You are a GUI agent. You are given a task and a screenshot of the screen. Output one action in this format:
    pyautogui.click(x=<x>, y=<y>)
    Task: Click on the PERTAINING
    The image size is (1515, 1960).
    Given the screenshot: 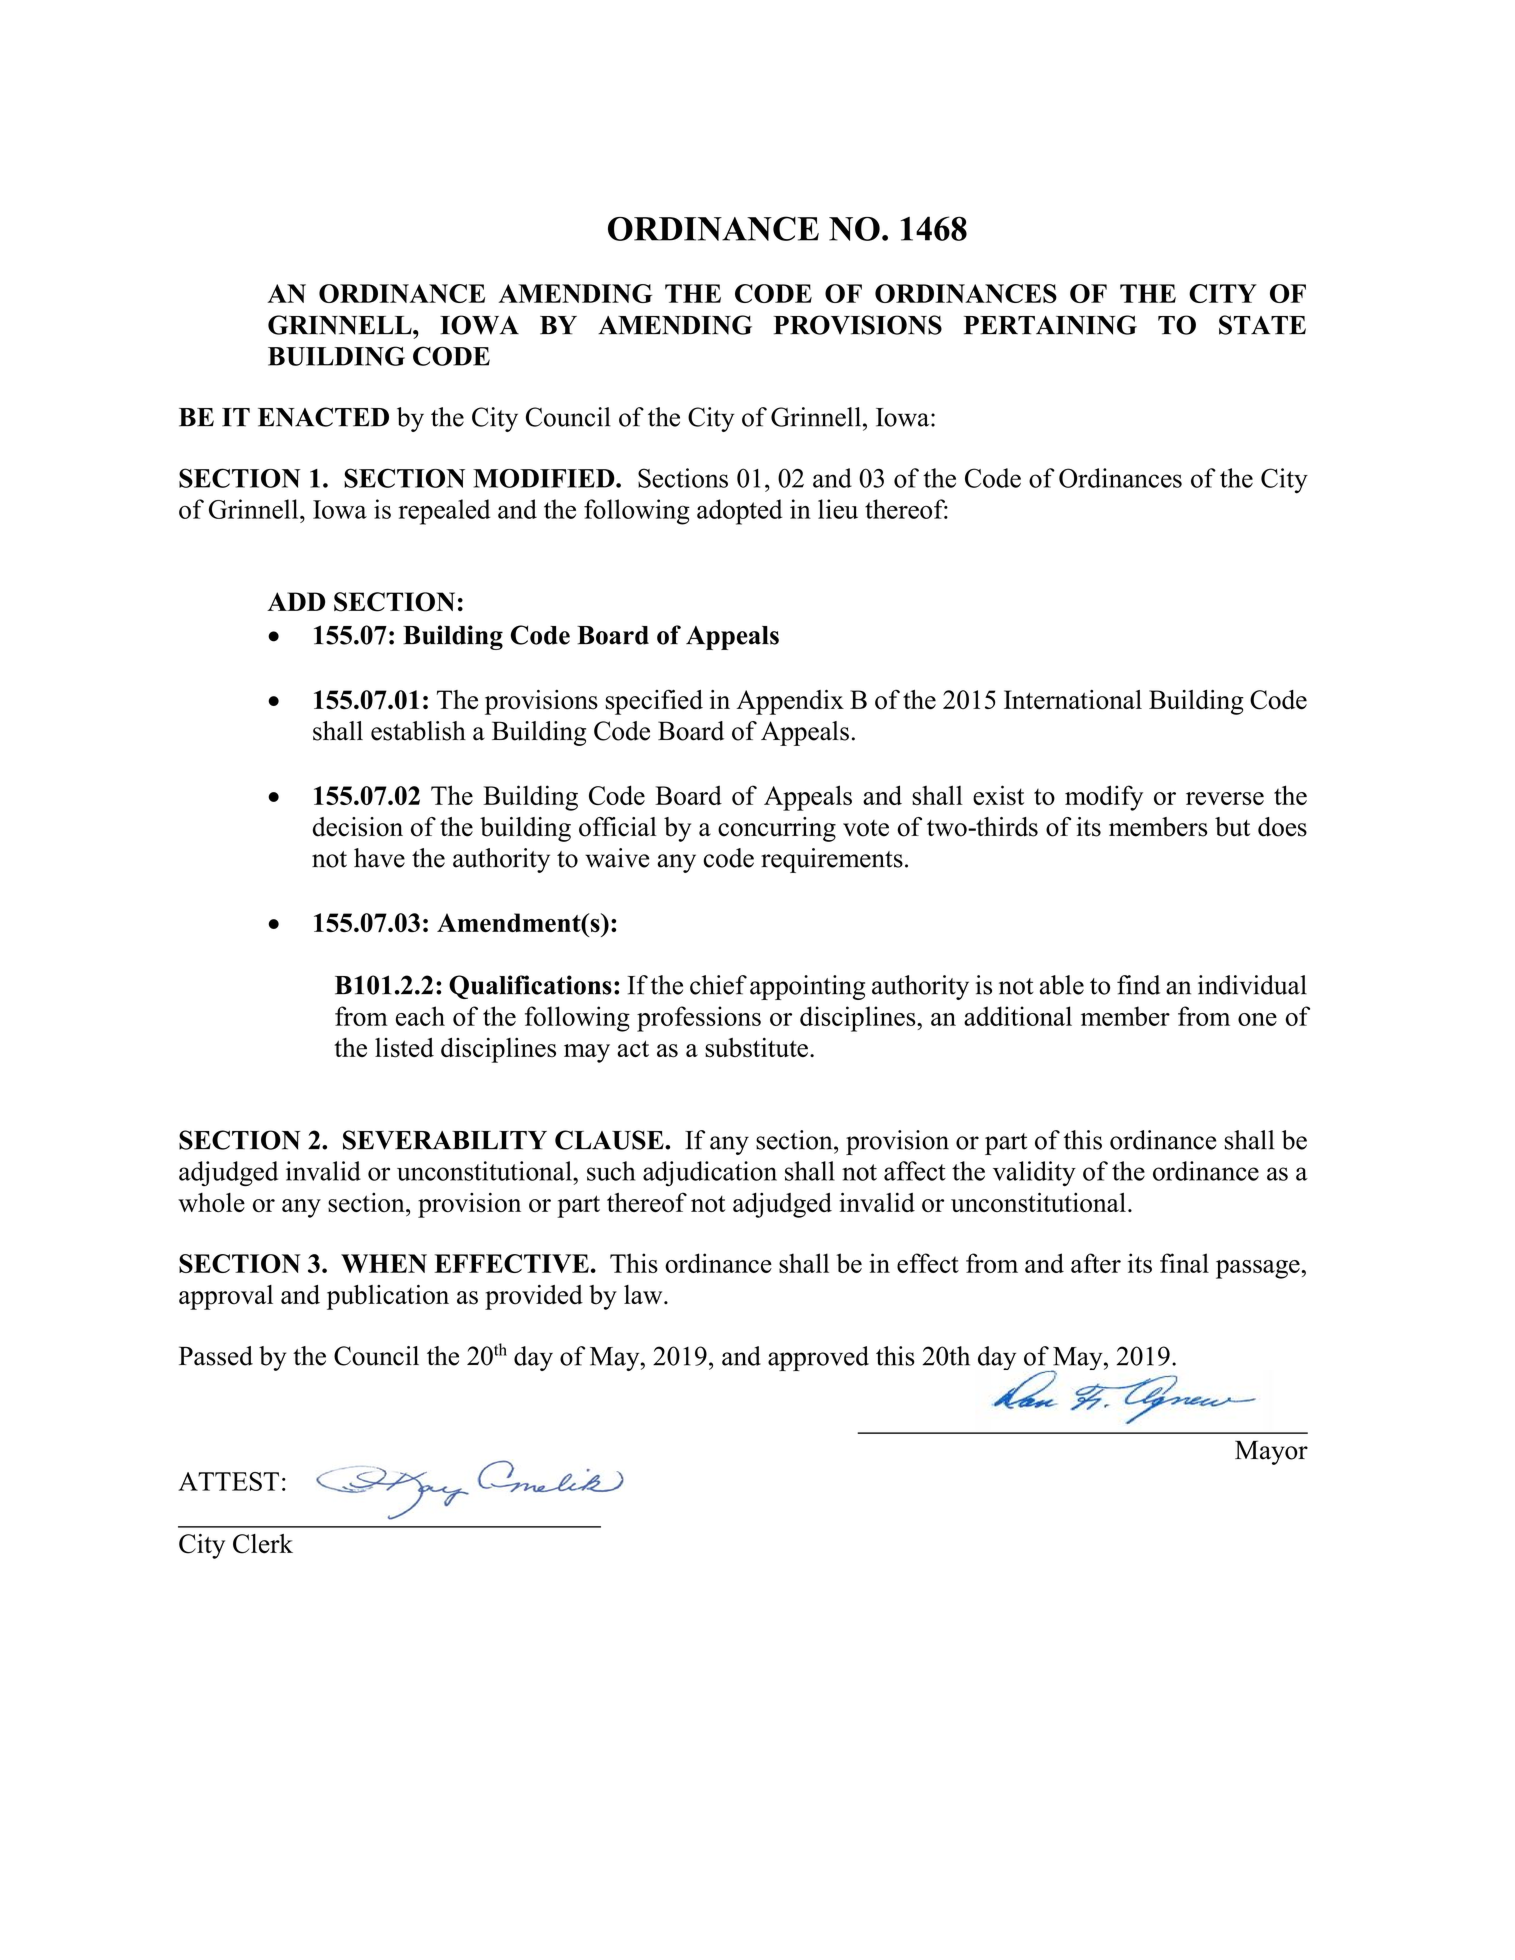 What is the action you would take?
    pyautogui.click(x=1050, y=325)
